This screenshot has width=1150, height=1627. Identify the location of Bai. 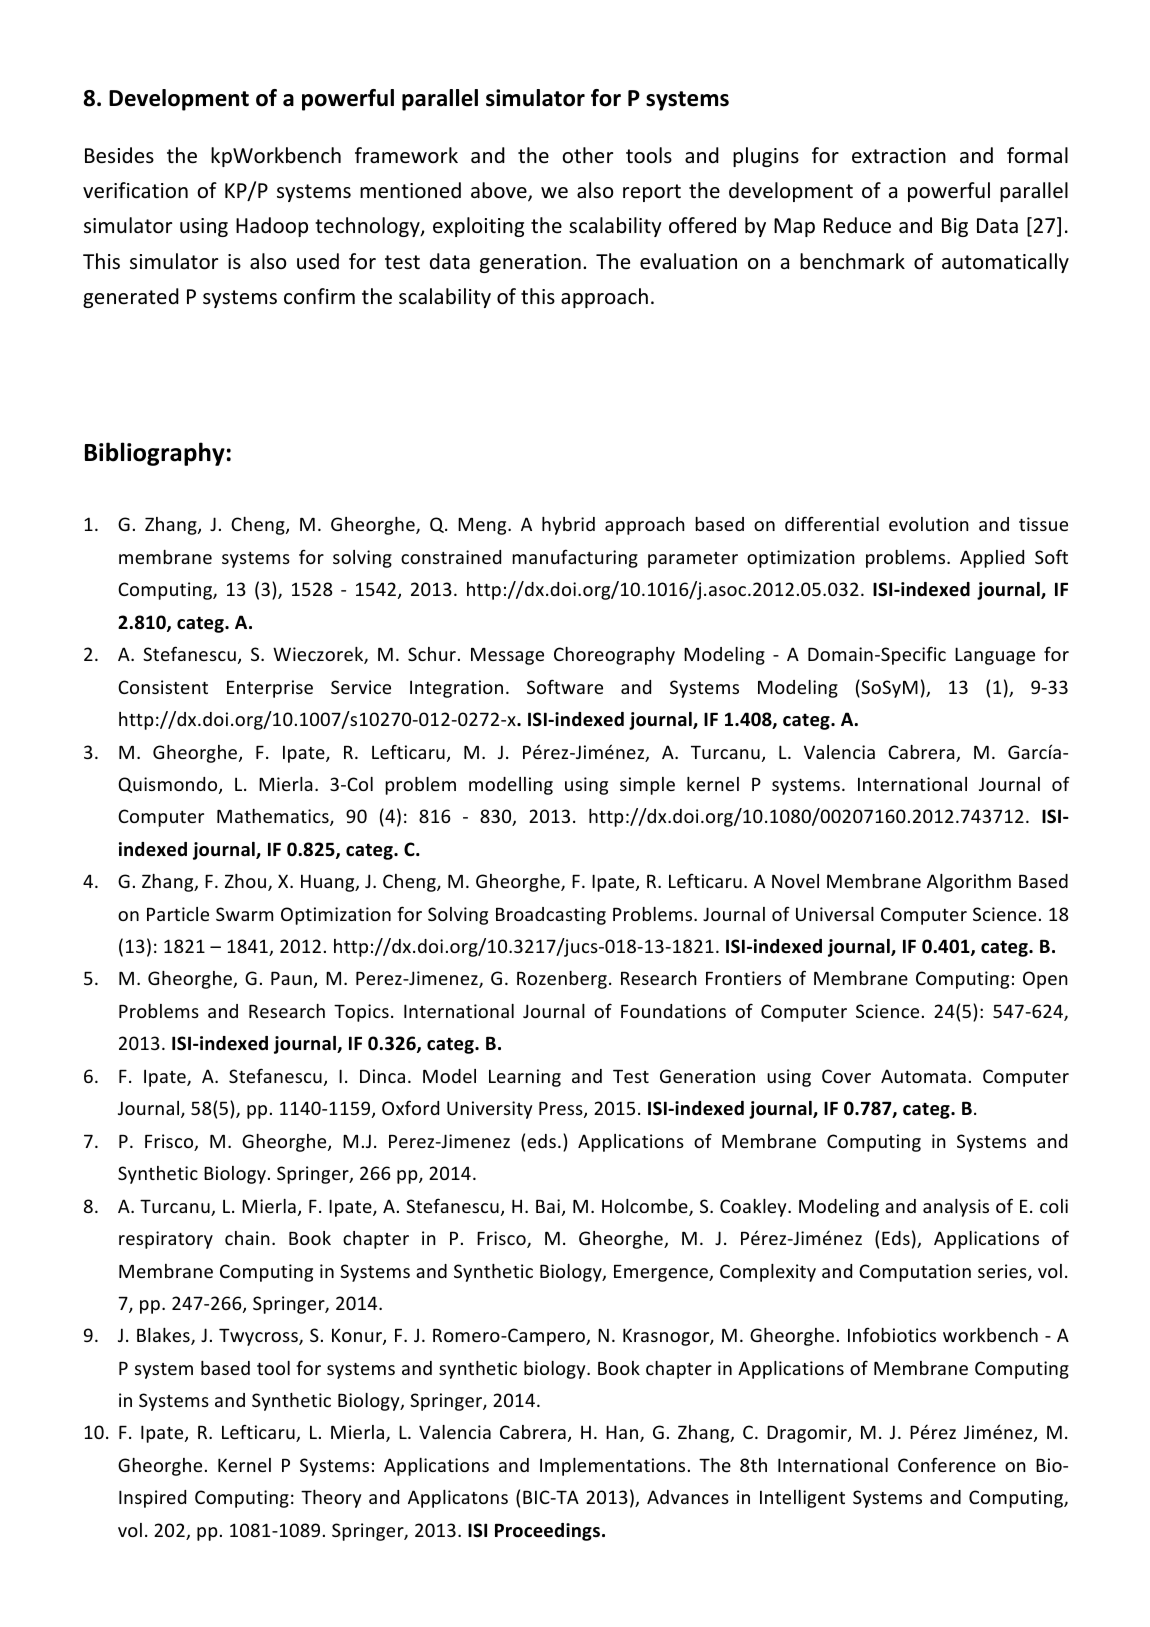
(548, 1206).
